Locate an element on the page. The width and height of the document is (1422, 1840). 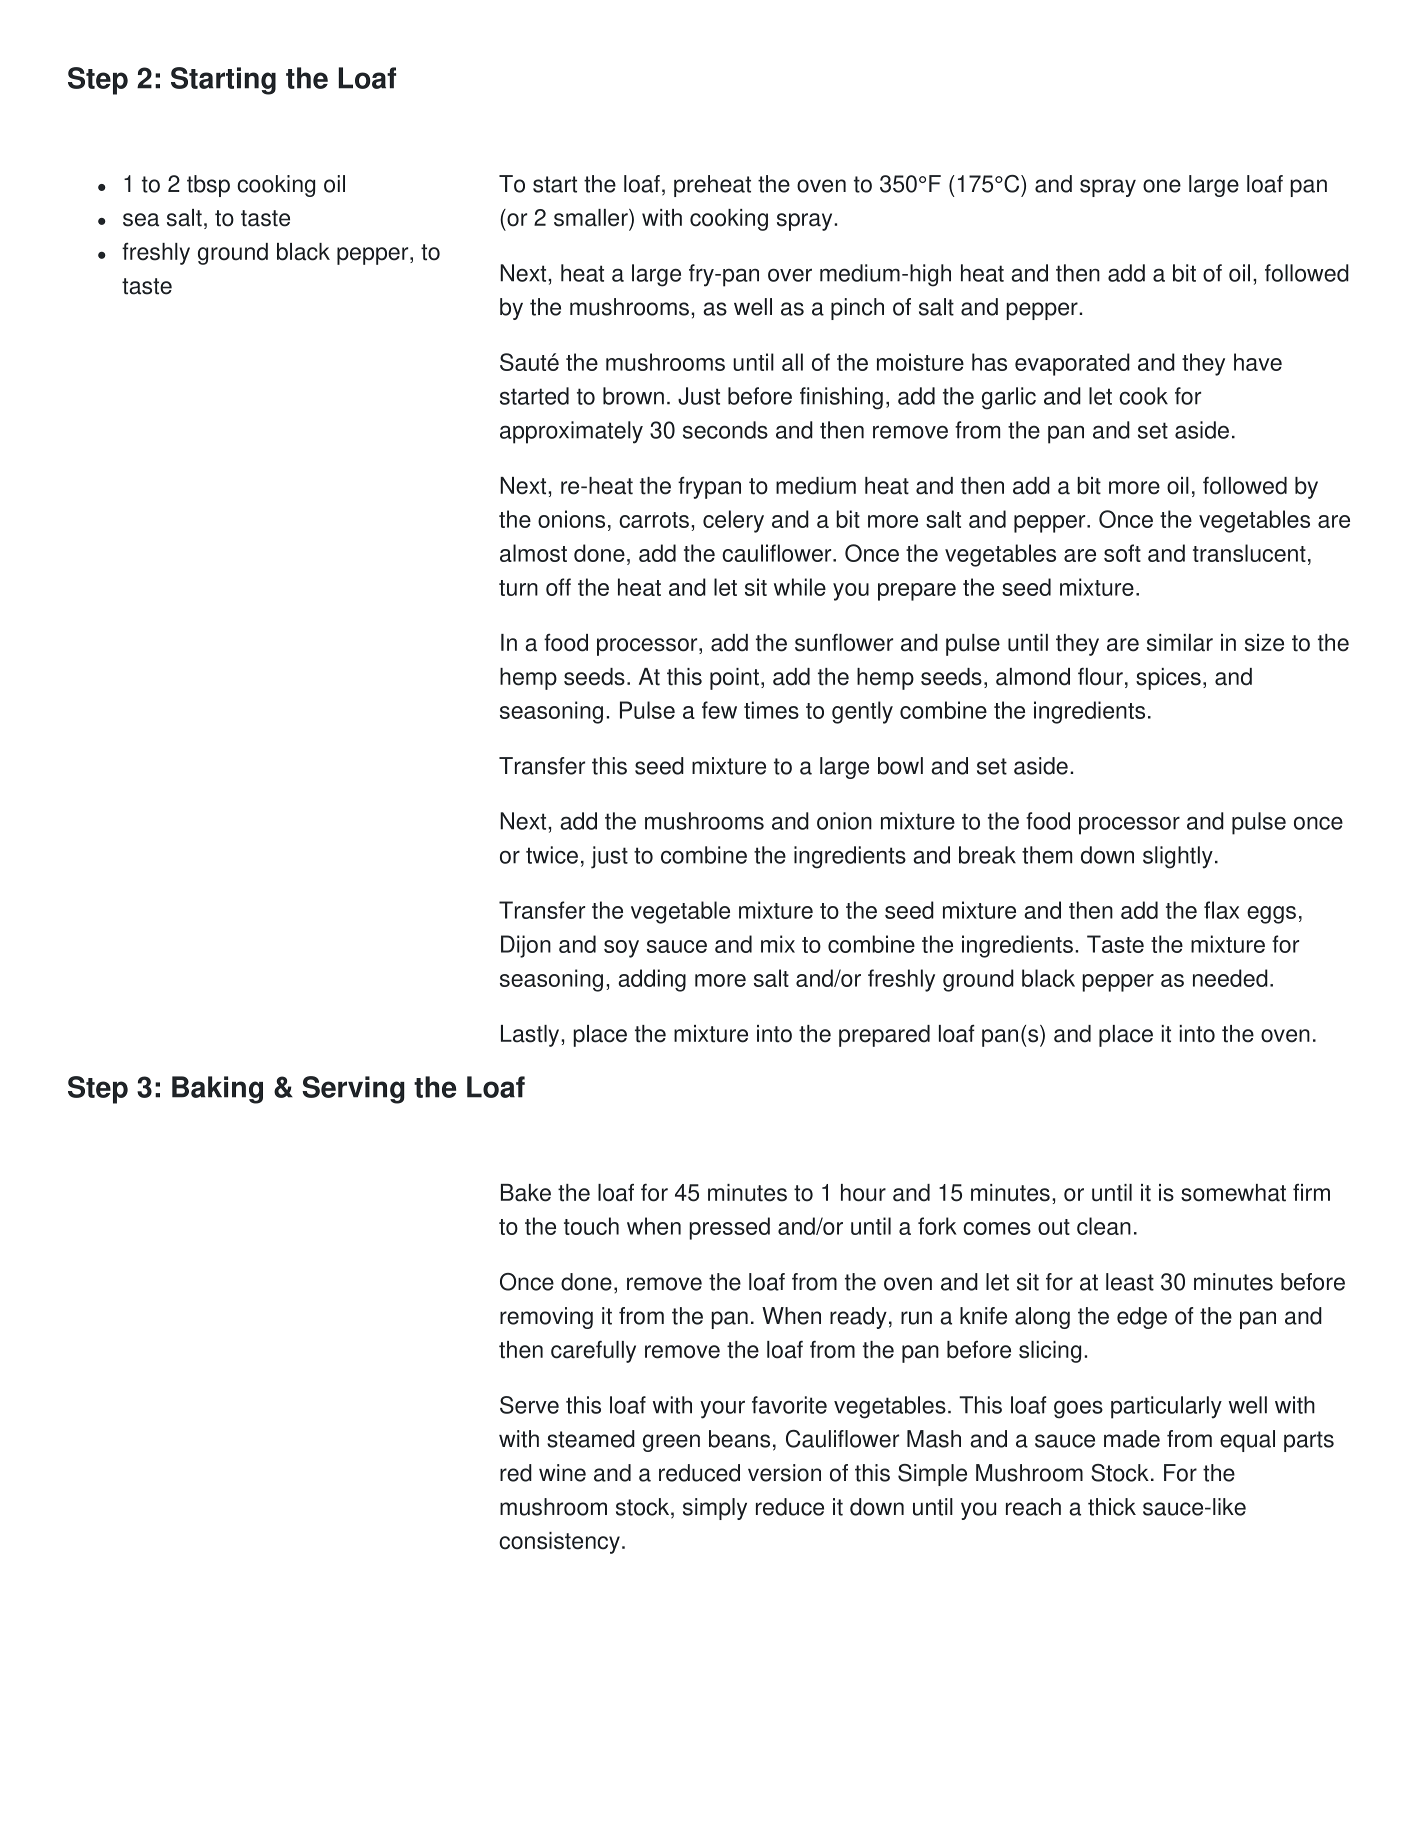
least is located at coordinates (1130, 1282).
